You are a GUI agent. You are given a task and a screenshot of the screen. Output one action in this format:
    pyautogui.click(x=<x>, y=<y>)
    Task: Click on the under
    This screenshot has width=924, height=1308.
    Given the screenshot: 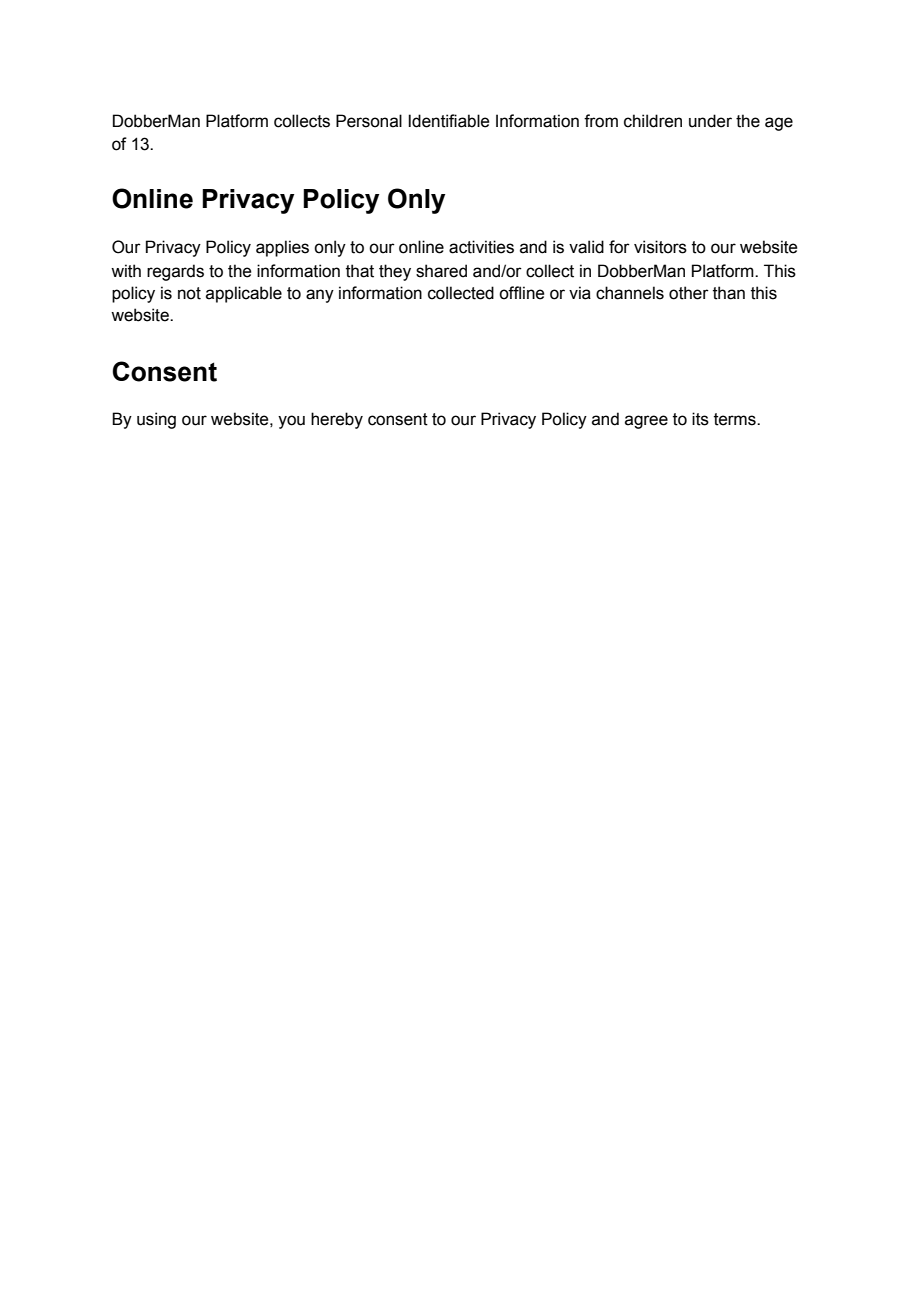 What is the action you would take?
    pyautogui.click(x=710, y=121)
